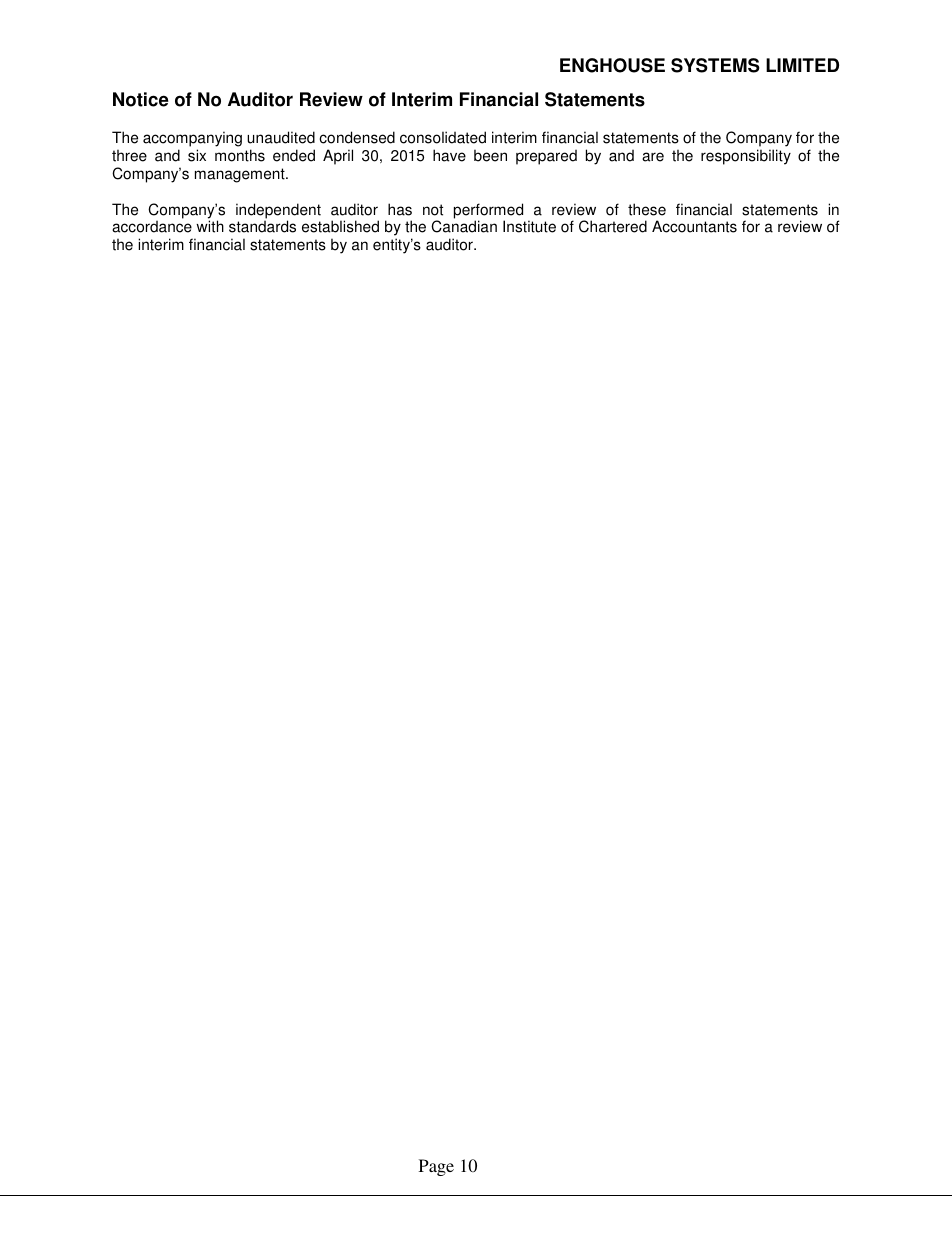 The height and width of the screenshot is (1233, 952). Describe the element at coordinates (436, 1167) in the screenshot. I see `Page` at that location.
